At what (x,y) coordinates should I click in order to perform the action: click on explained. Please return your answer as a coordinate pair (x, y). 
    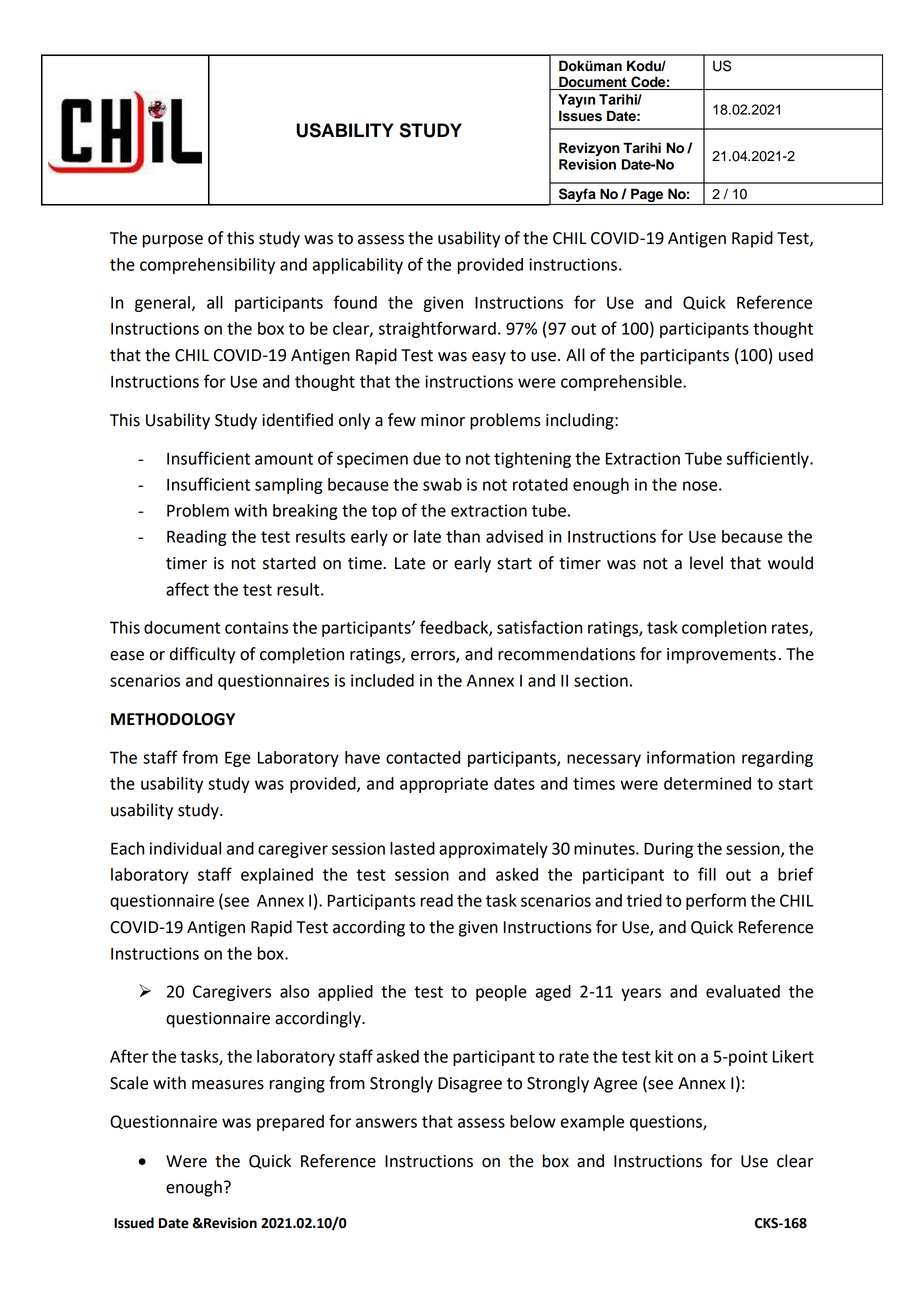
    Looking at the image, I should click on (277, 876).
